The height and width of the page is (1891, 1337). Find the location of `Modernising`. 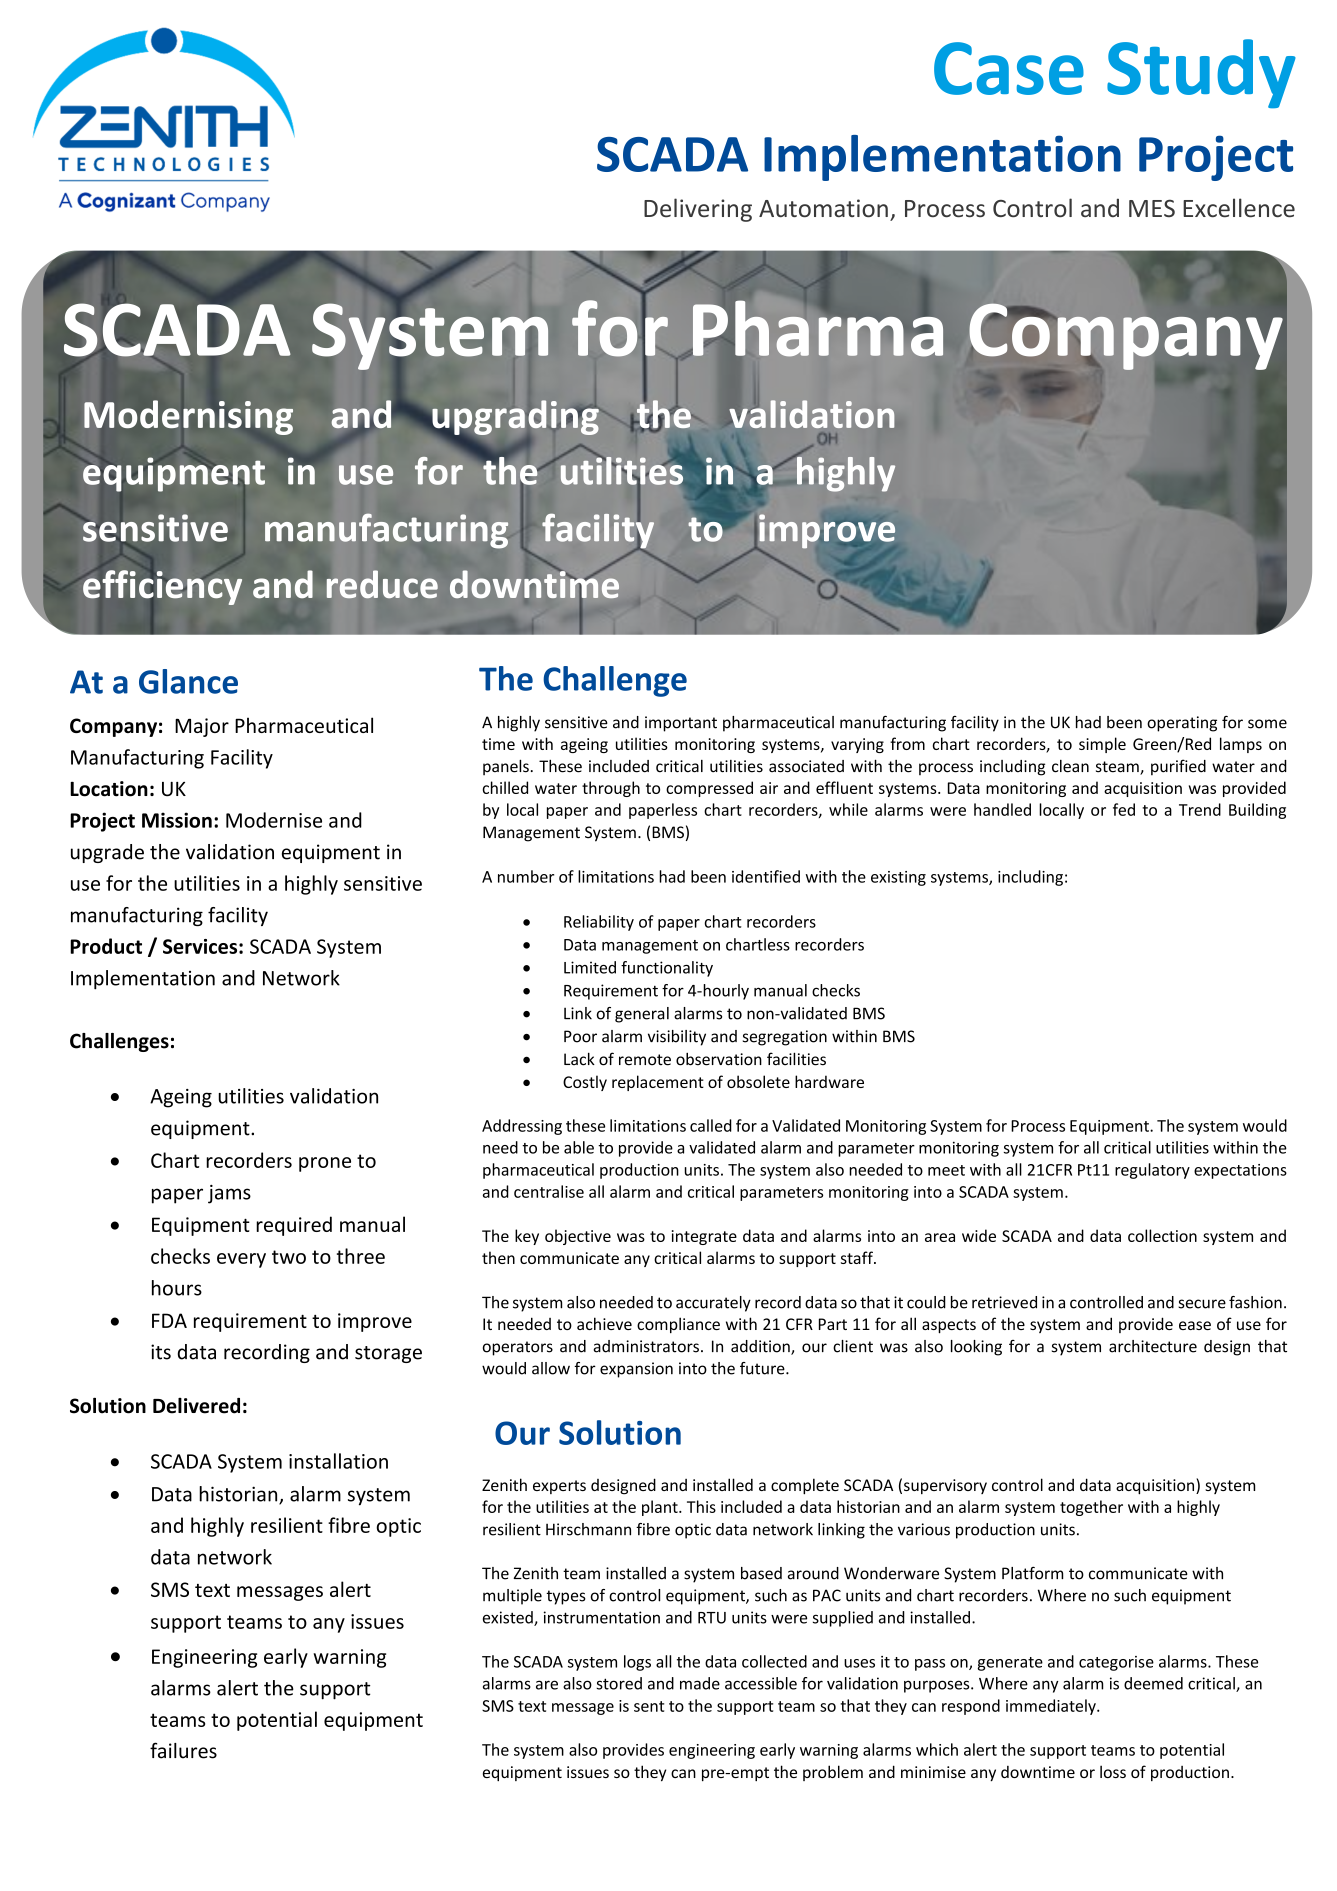

Modernising is located at coordinates (188, 417).
